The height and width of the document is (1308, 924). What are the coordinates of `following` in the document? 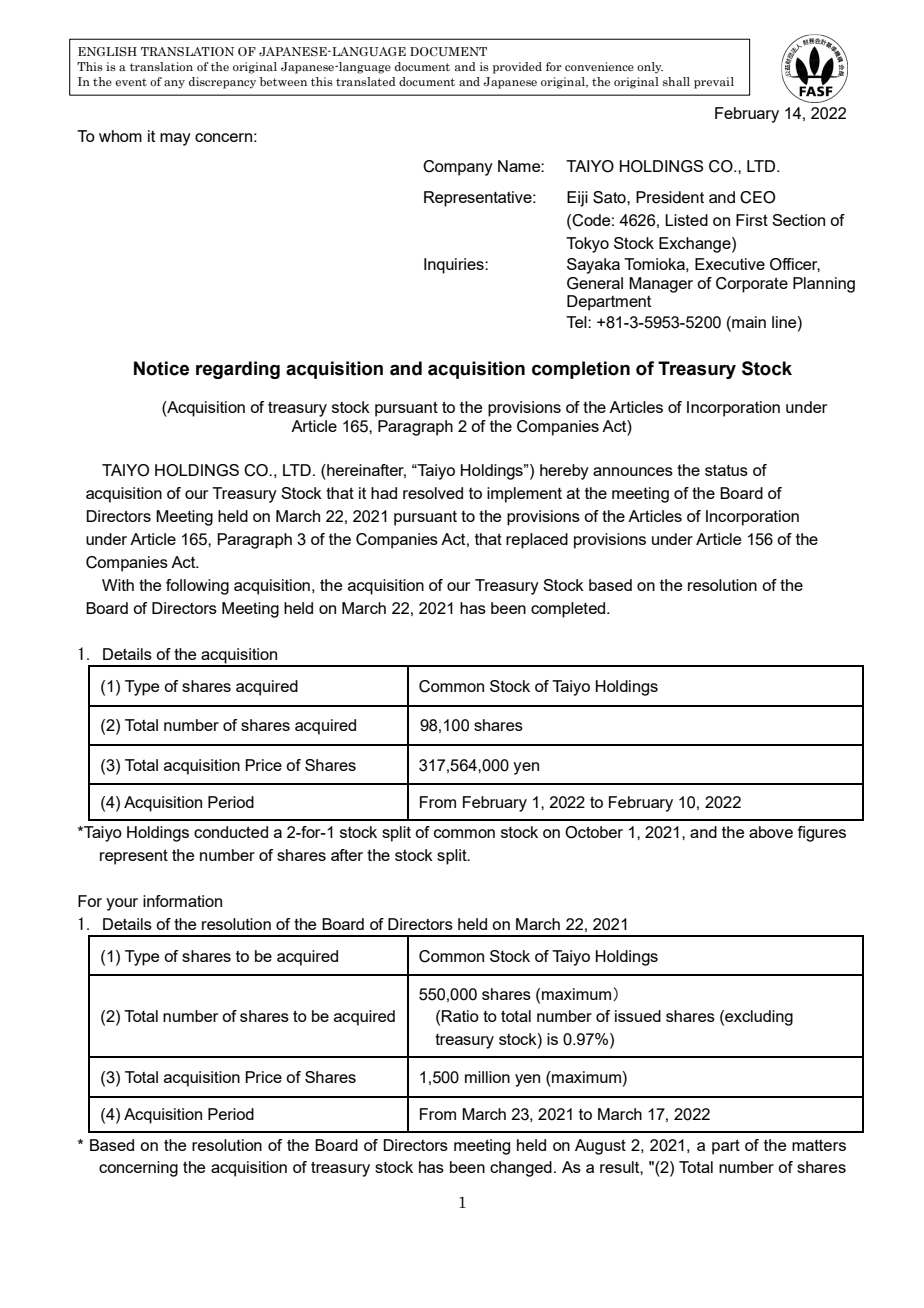 It's located at (197, 587).
